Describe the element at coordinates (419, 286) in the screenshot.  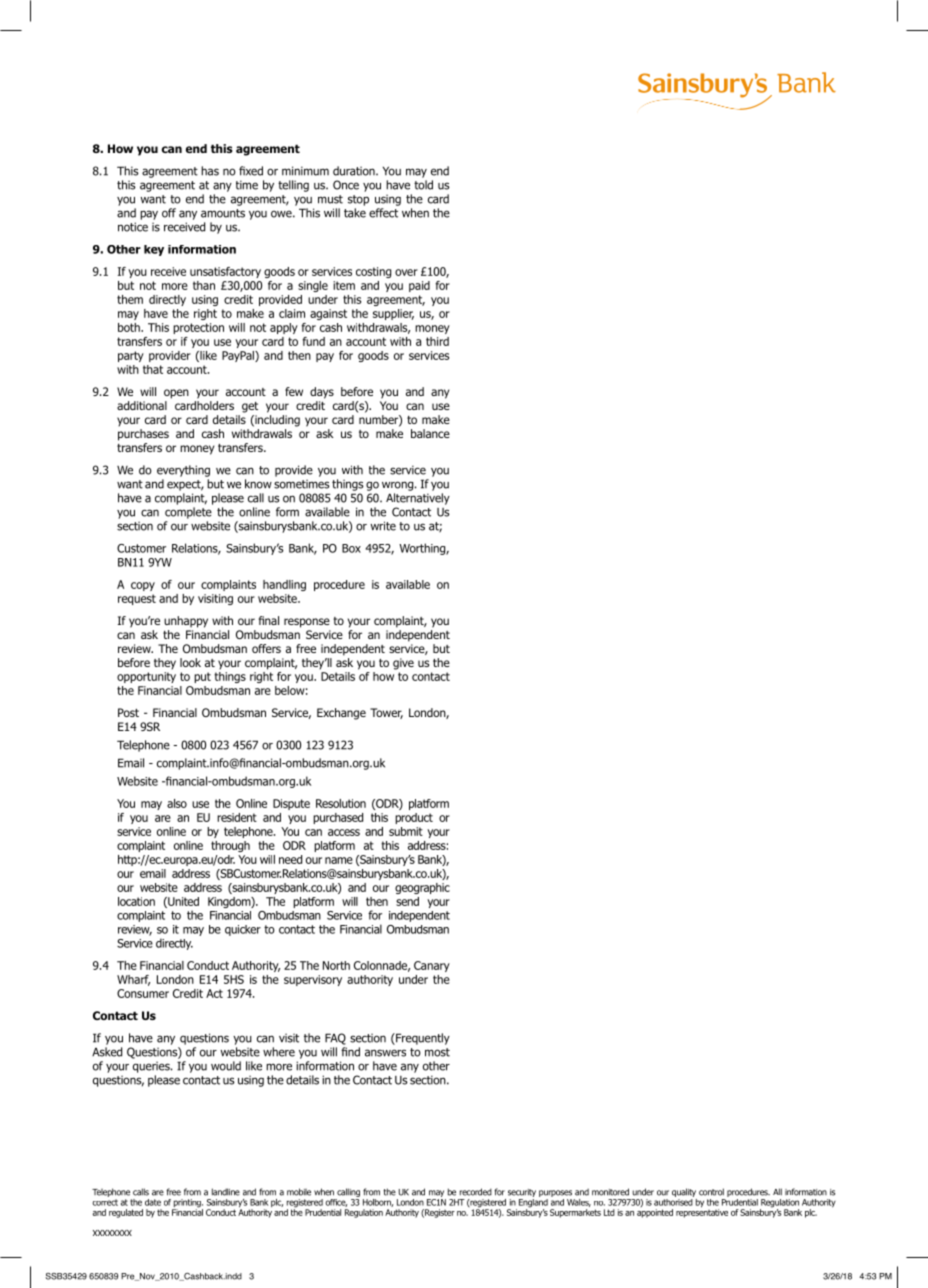
I see `paid` at that location.
